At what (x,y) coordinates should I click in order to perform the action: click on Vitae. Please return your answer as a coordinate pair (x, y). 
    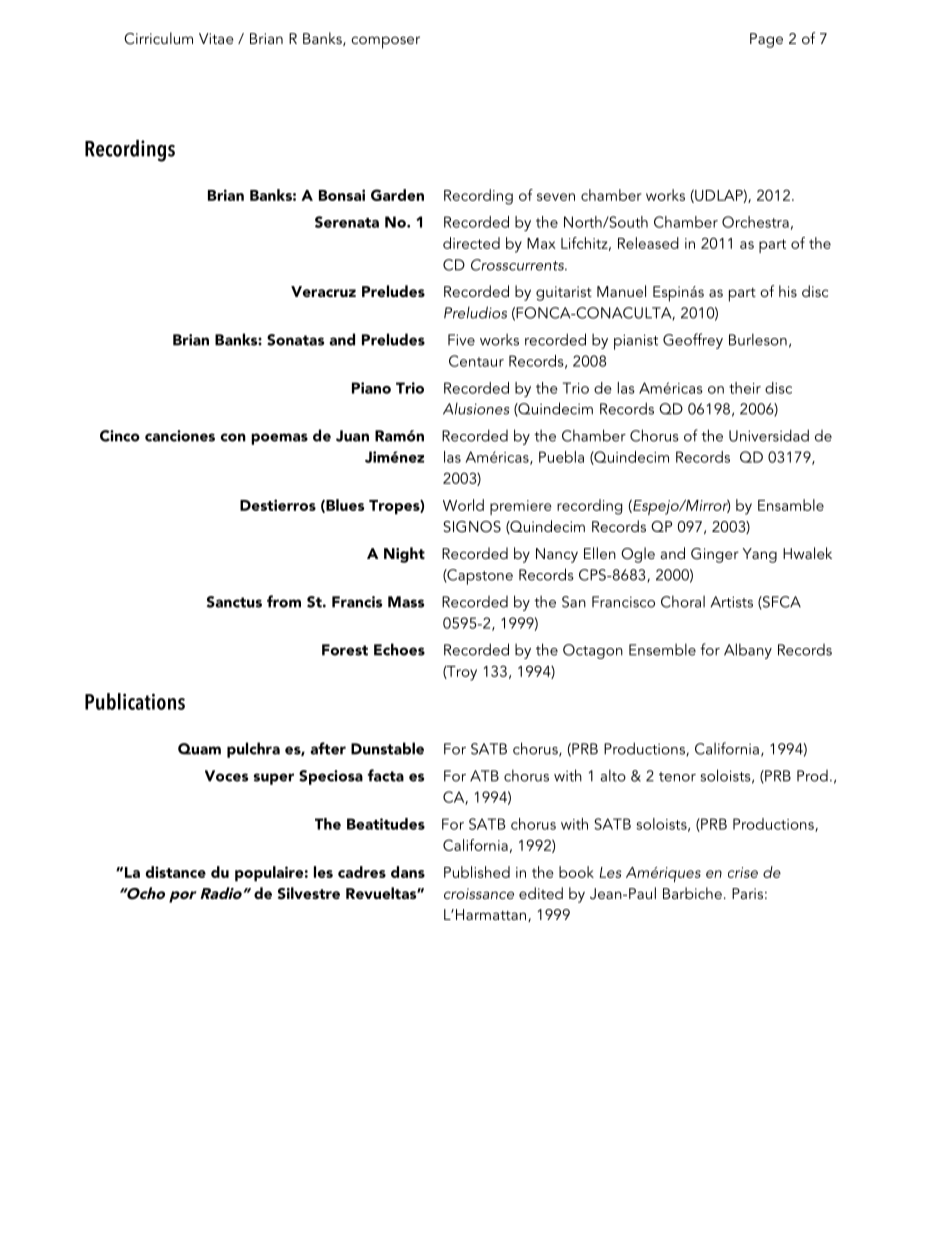
    Looking at the image, I should click on (216, 38).
